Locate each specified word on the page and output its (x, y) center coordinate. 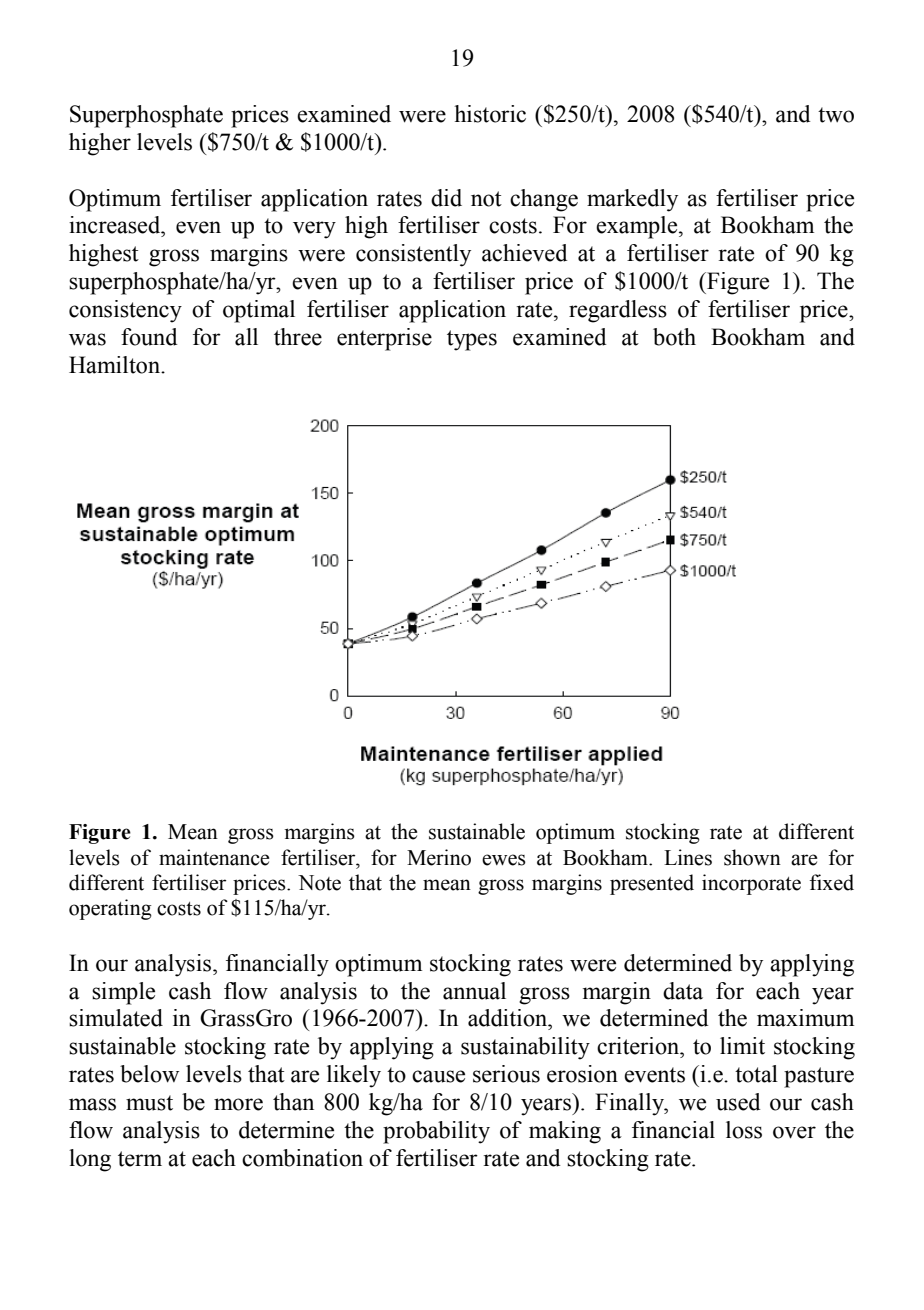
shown (752, 857)
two (836, 115)
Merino (439, 857)
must (149, 1103)
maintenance (214, 857)
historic (490, 114)
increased (116, 225)
